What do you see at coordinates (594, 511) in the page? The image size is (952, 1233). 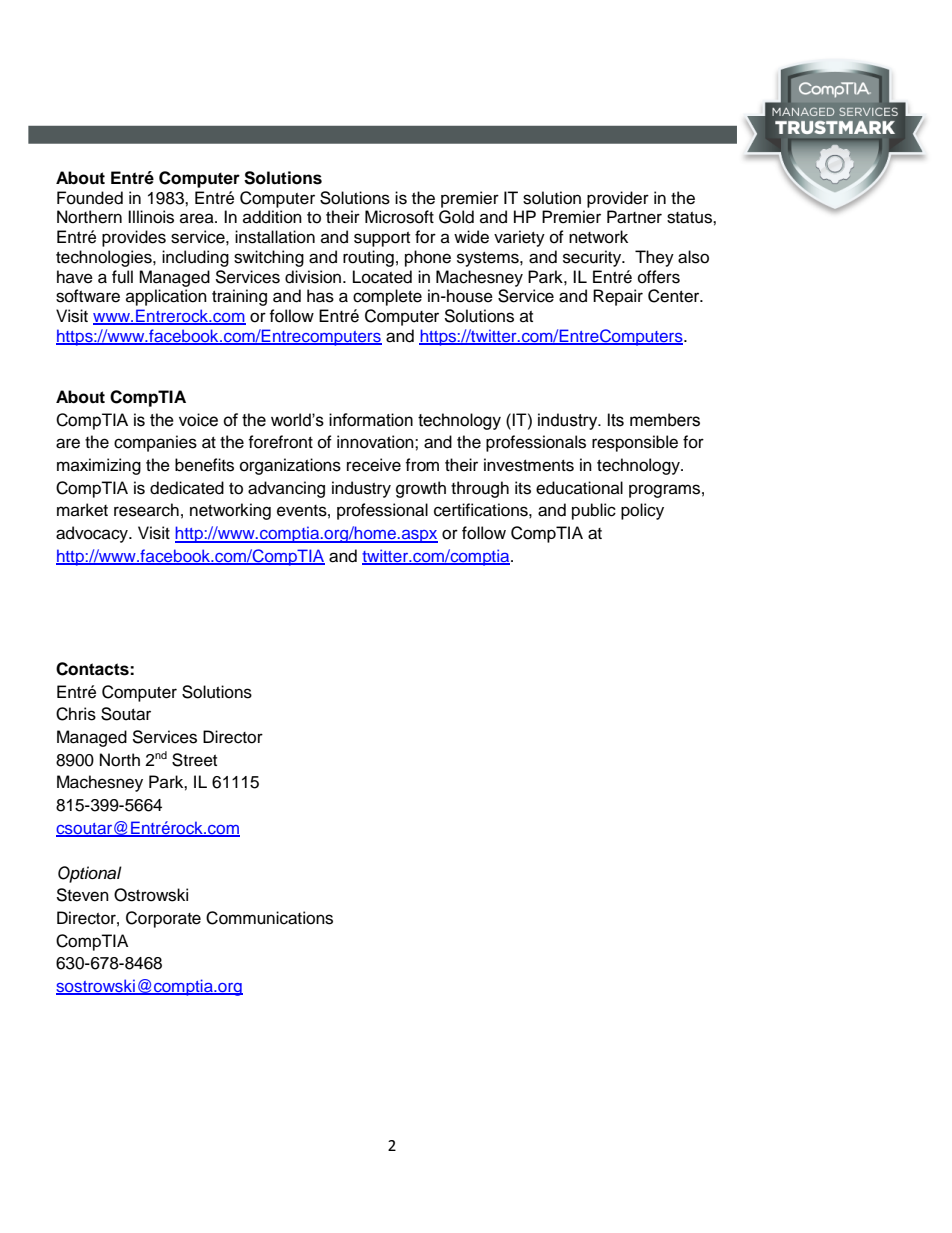 I see `public` at bounding box center [594, 511].
